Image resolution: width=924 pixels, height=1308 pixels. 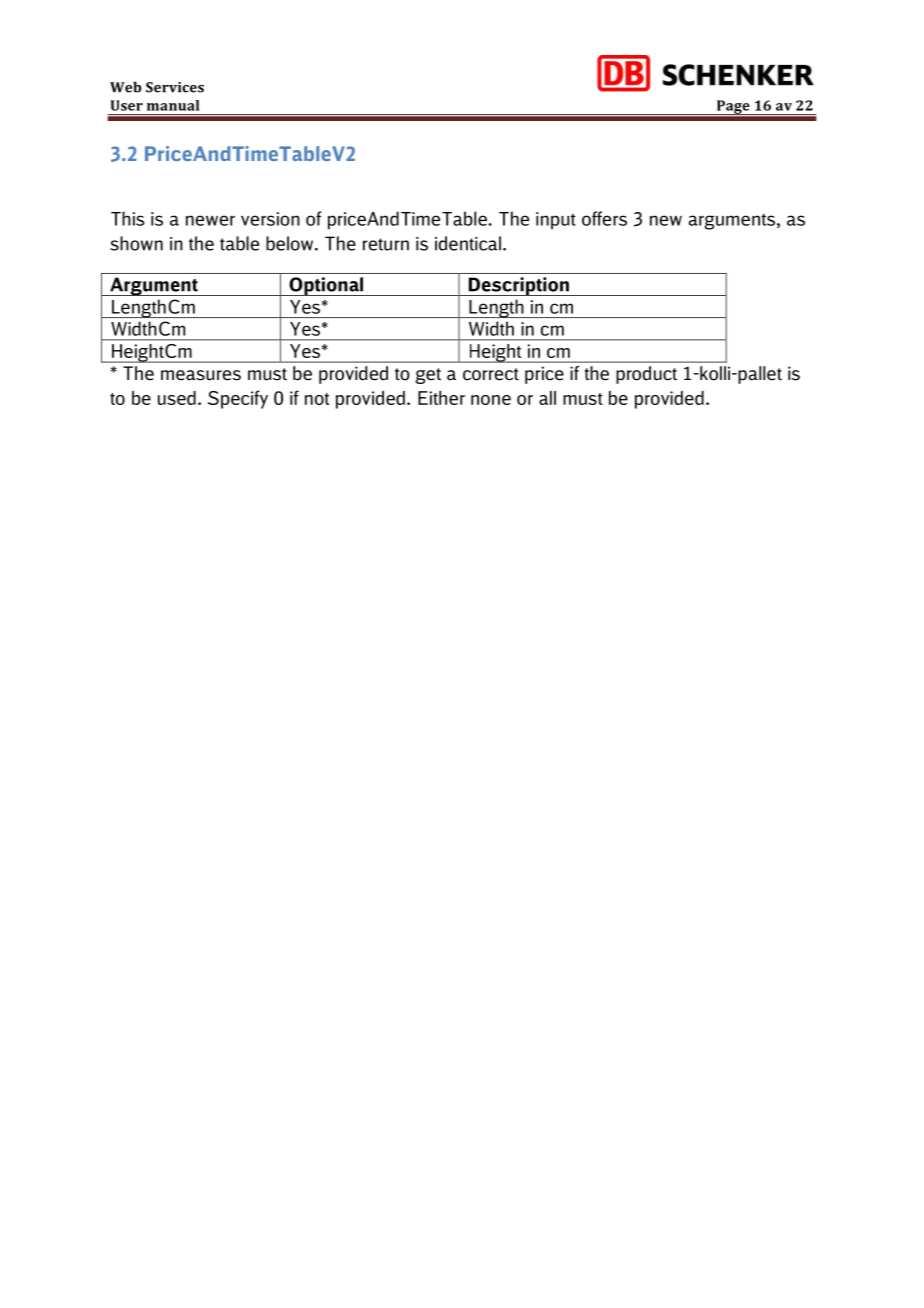 I want to click on used, so click(x=177, y=398).
